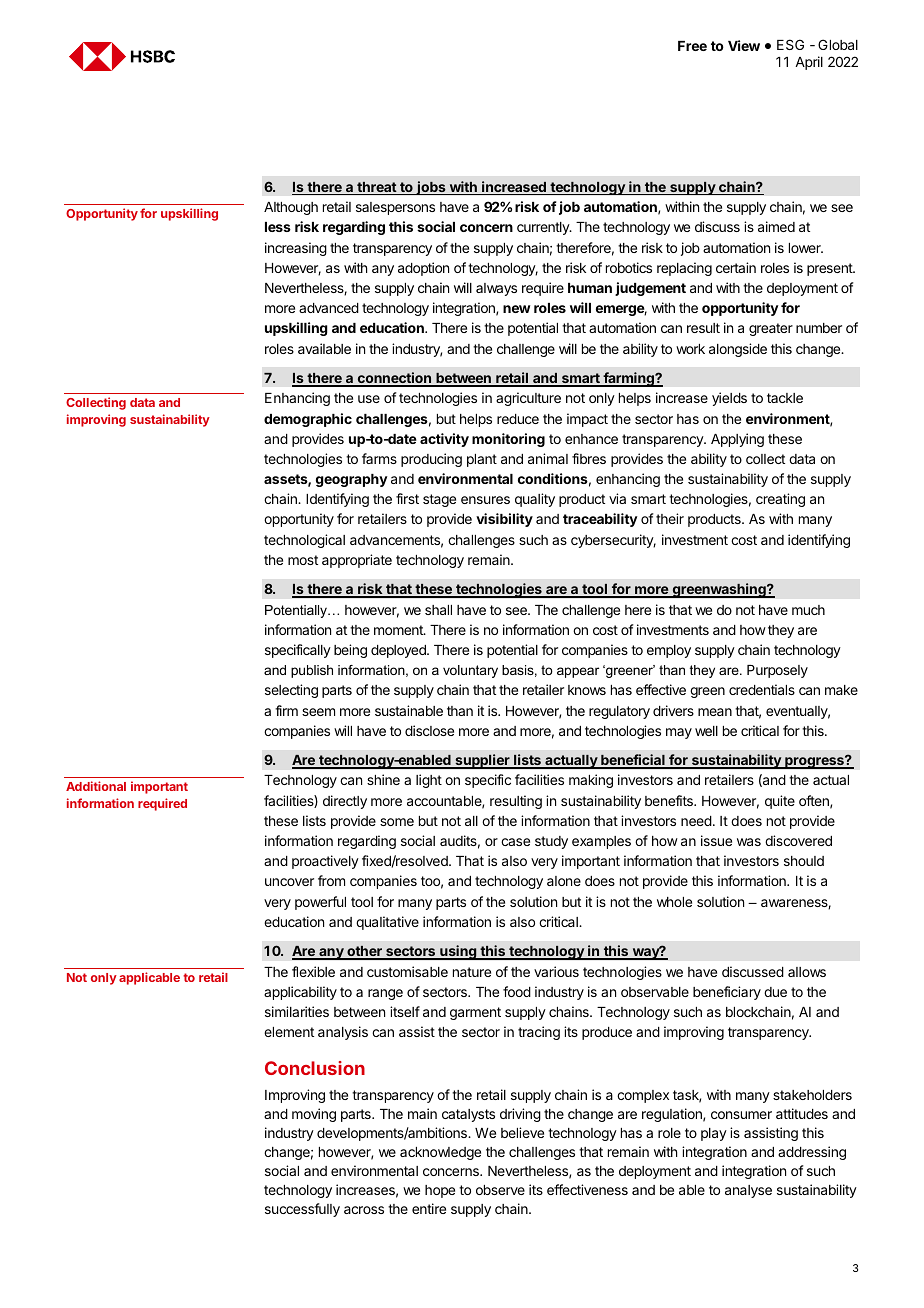 Image resolution: width=924 pixels, height=1308 pixels. Describe the element at coordinates (291, 691) in the page. I see `selecting` at that location.
